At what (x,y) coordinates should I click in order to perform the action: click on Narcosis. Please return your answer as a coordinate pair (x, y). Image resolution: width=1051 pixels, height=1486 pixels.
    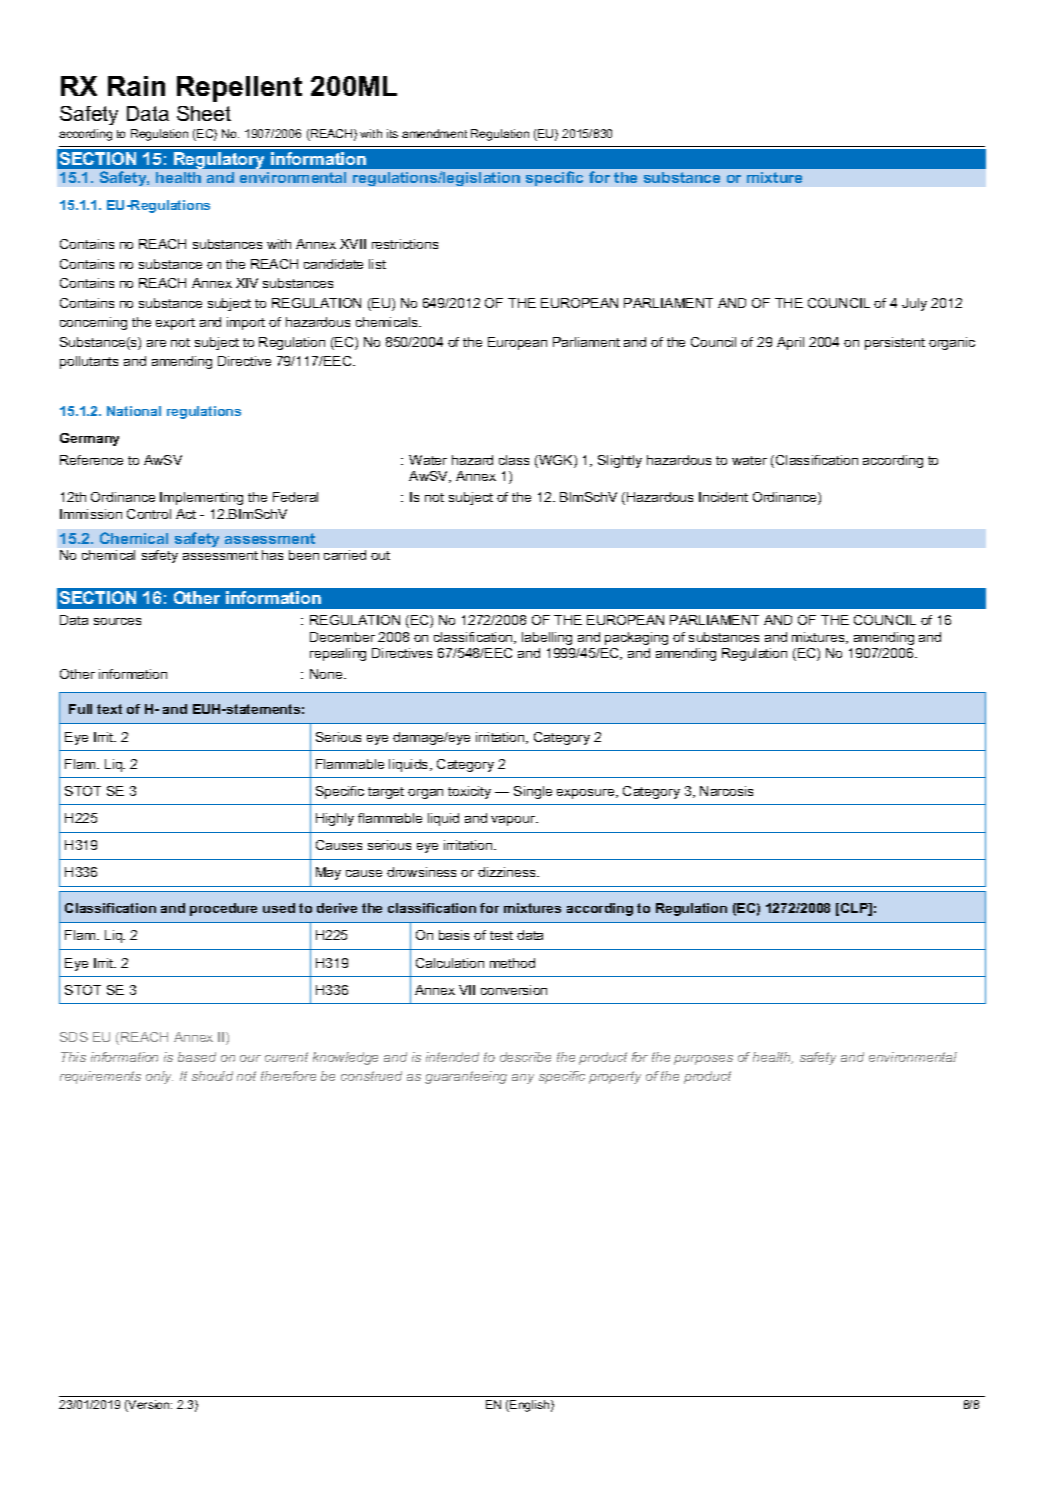
    Looking at the image, I should click on (726, 791).
